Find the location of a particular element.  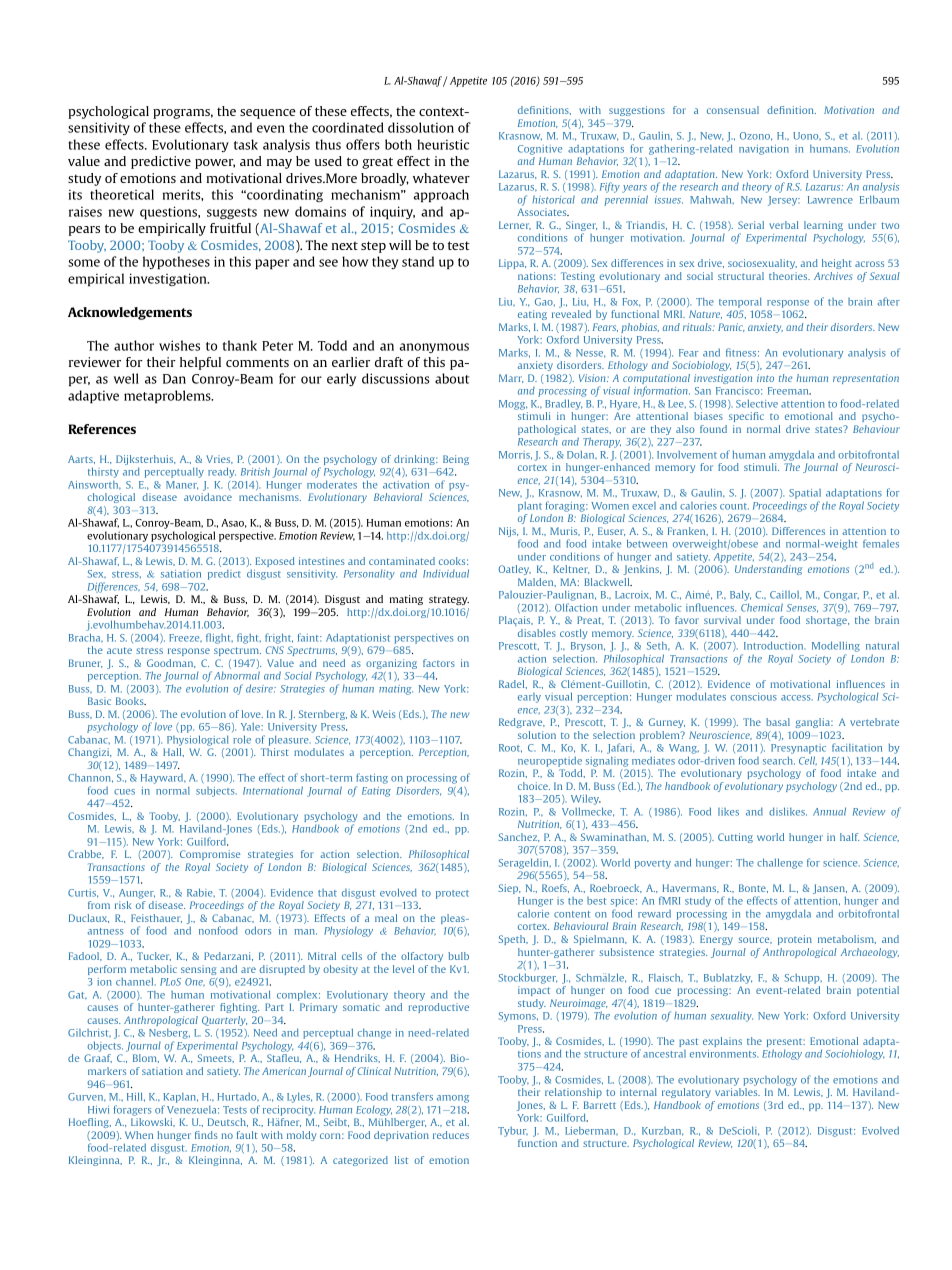

variables is located at coordinates (737, 1092).
